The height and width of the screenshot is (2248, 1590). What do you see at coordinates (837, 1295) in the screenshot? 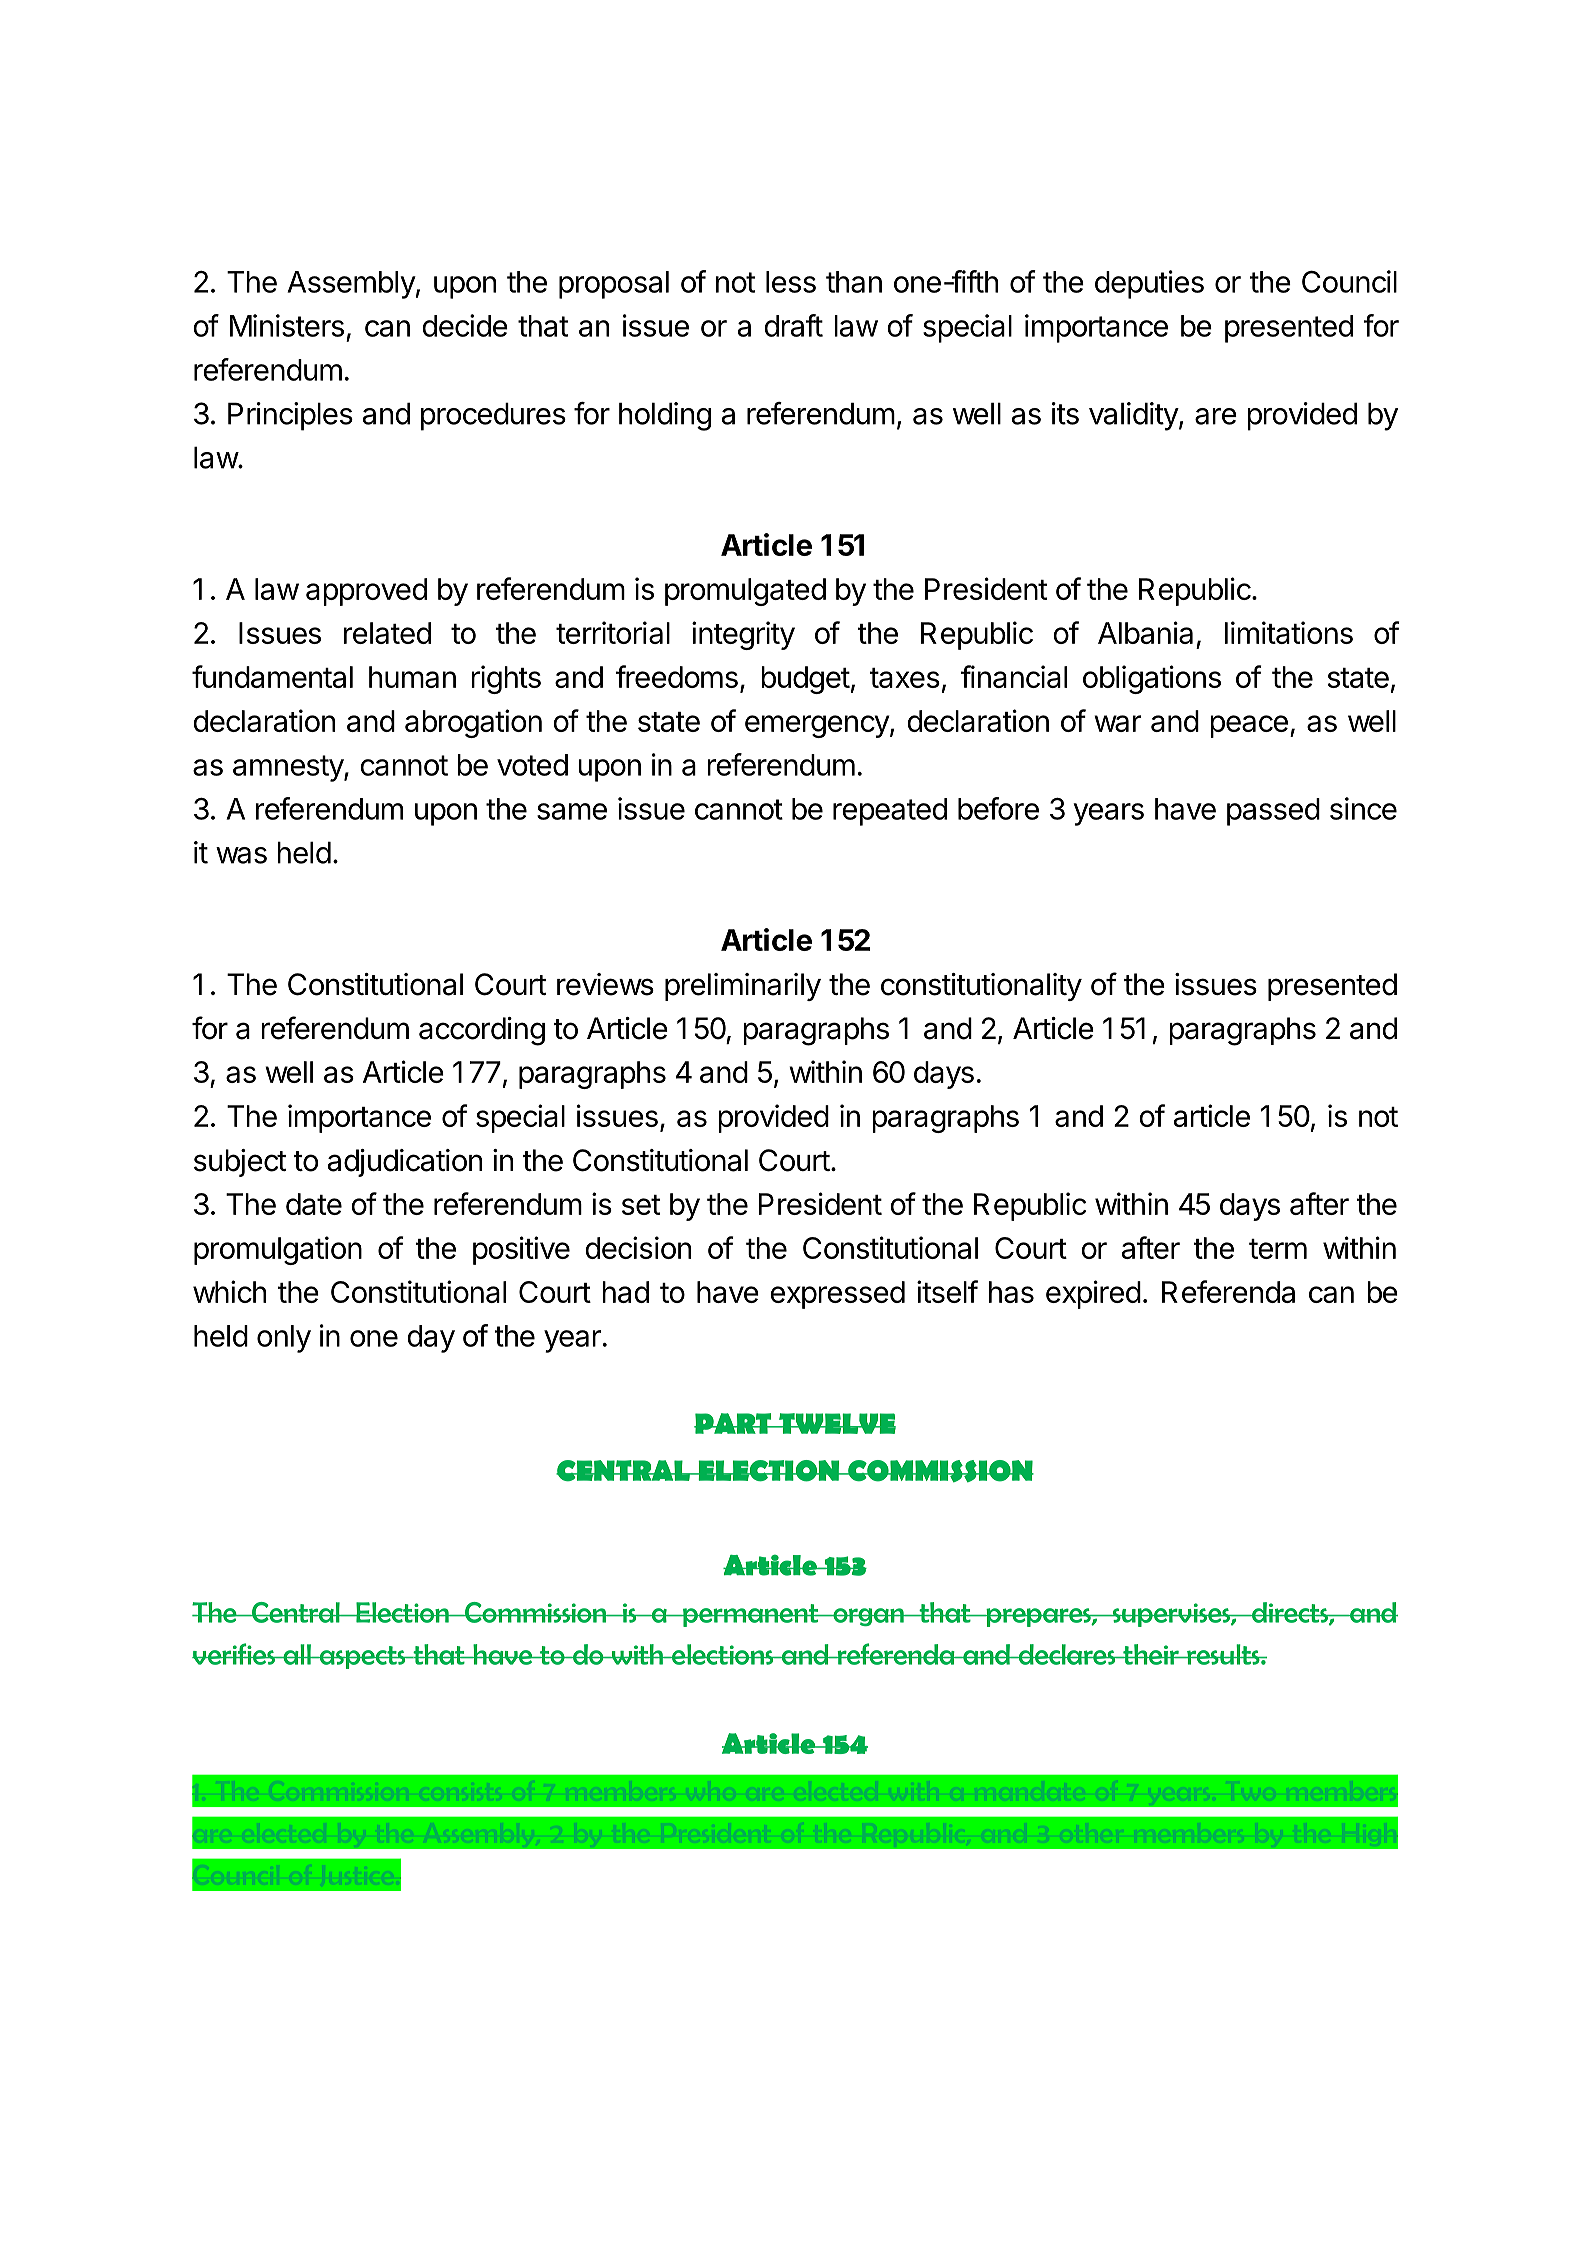
I see `expressed` at bounding box center [837, 1295].
